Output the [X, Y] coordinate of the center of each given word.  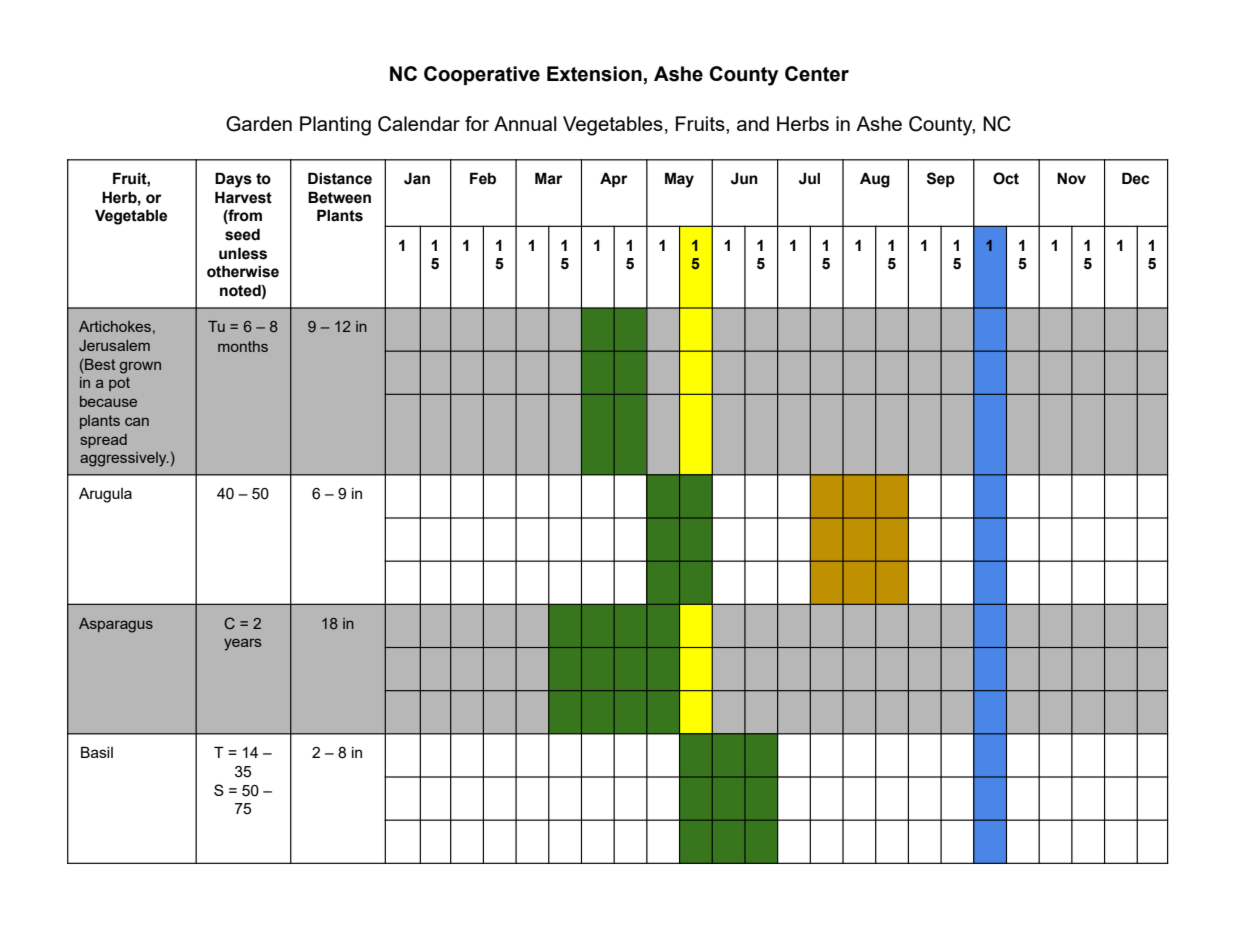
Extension [594, 74]
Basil [97, 752]
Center [817, 74]
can [137, 421]
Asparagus [116, 625]
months [243, 346]
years [242, 644]
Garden [259, 124]
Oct [1006, 178]
